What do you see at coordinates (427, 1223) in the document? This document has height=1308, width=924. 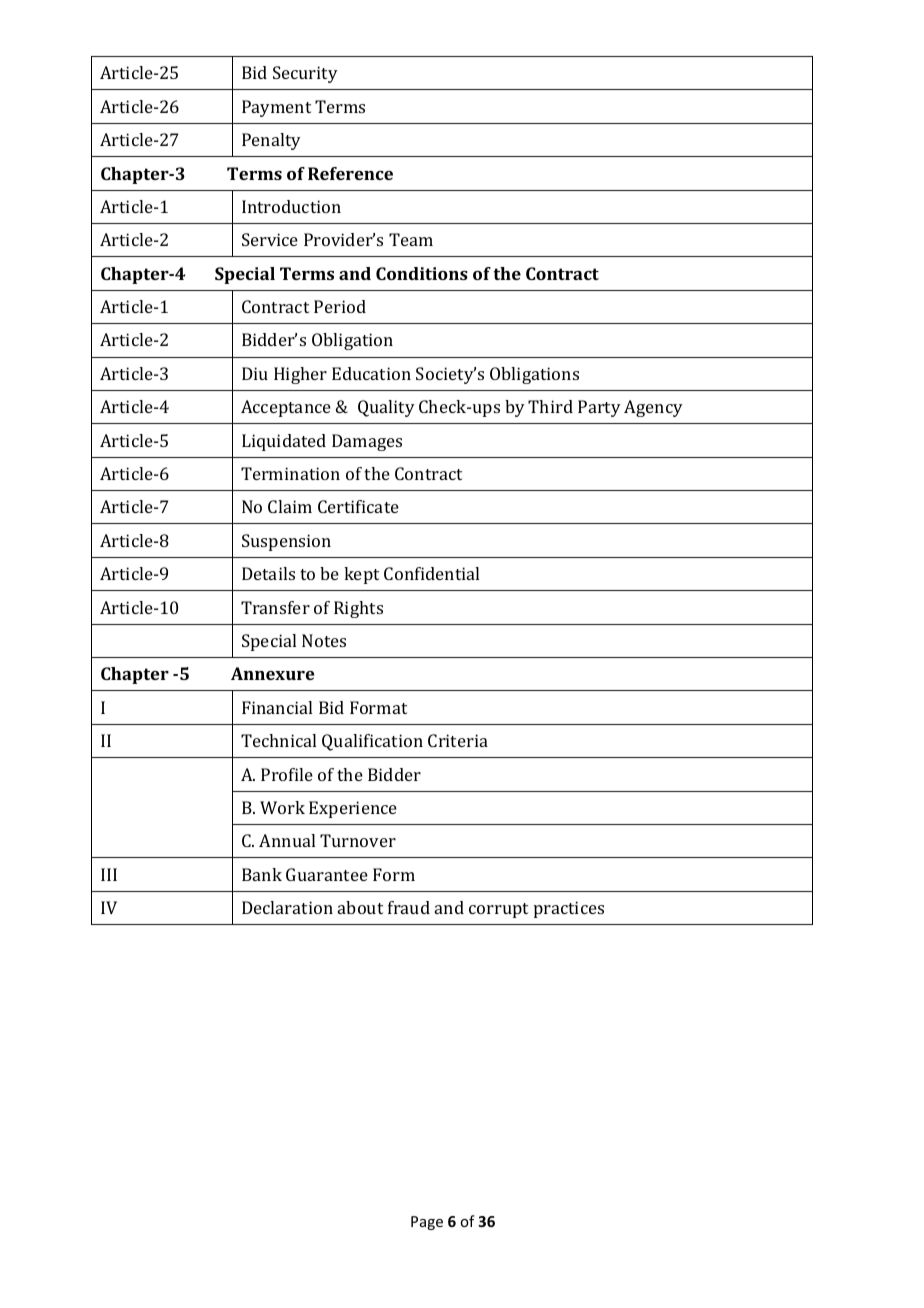 I see `Page` at bounding box center [427, 1223].
